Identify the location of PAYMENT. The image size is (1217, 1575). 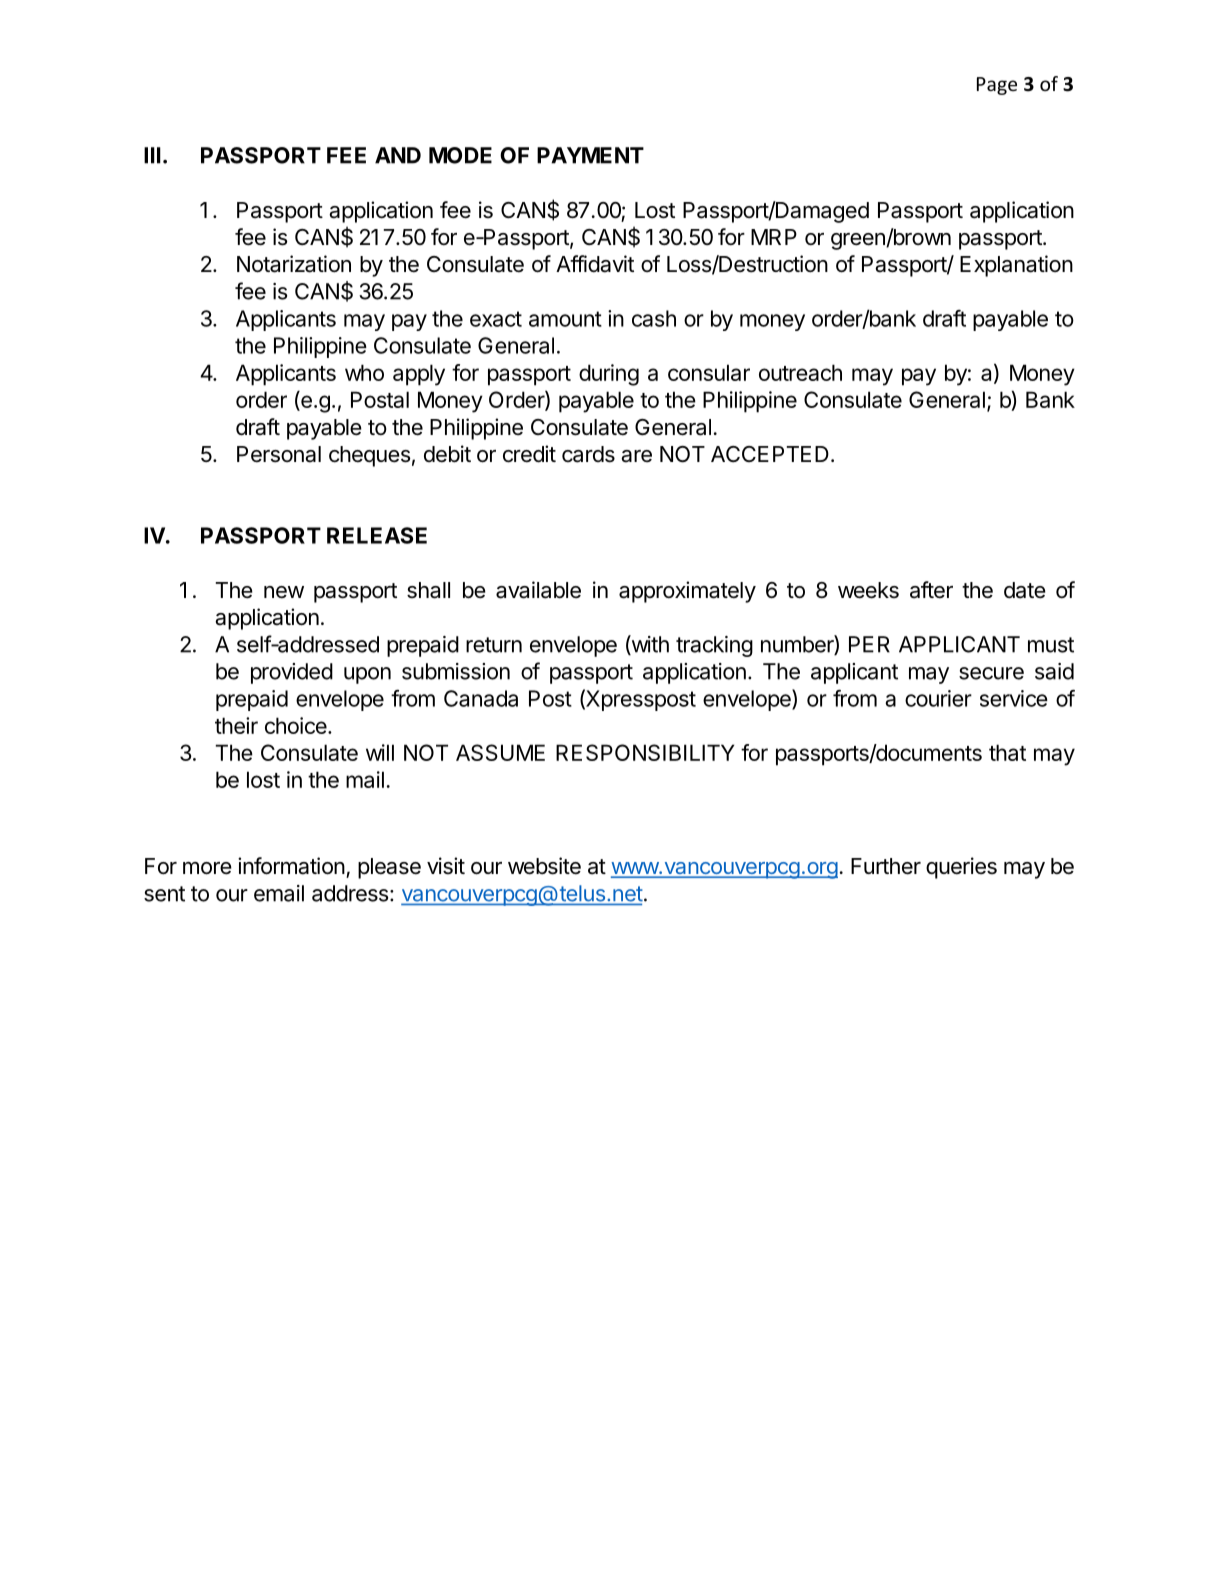
(590, 155).
